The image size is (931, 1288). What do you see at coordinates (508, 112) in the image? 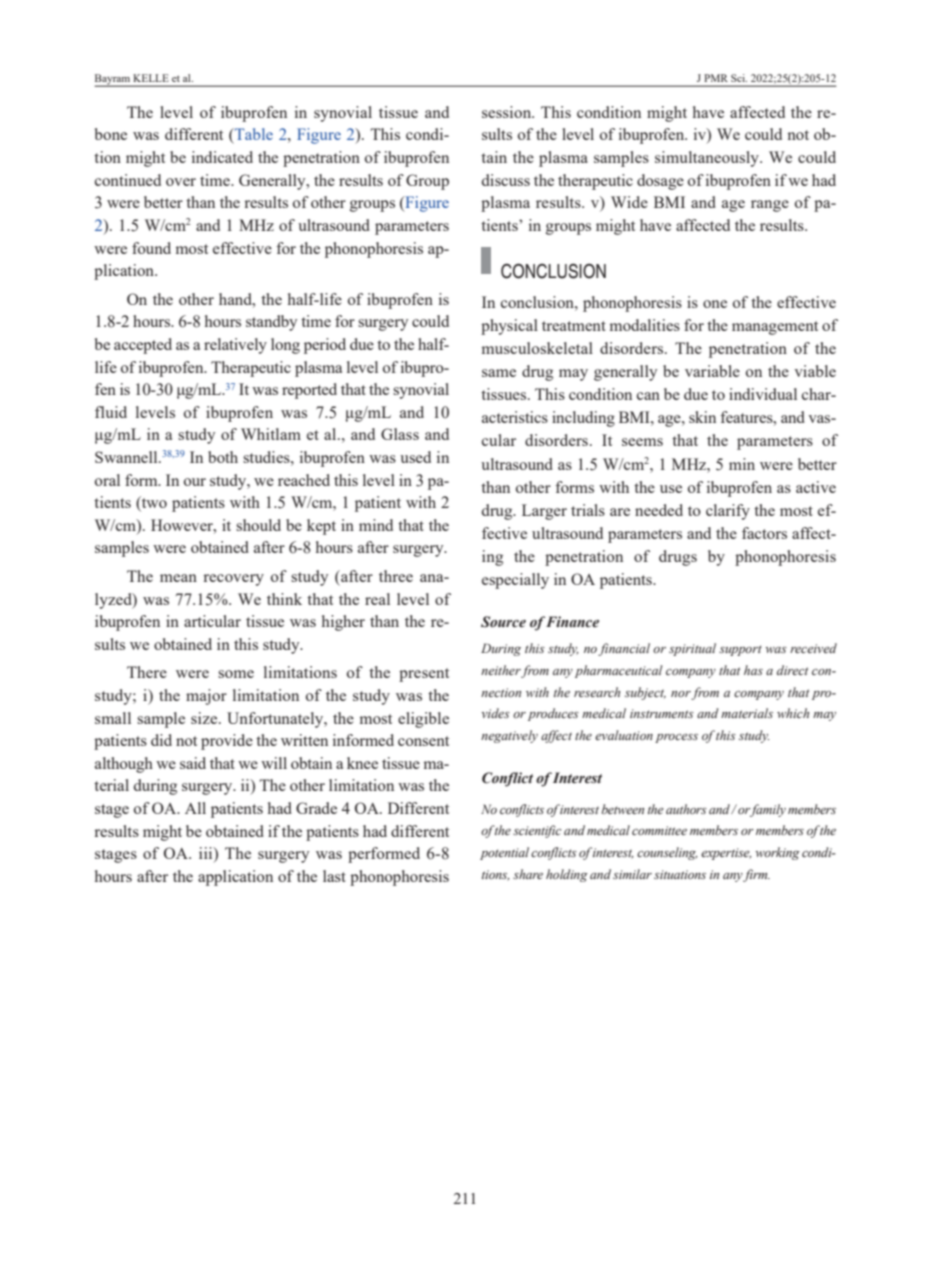
I see `session` at bounding box center [508, 112].
